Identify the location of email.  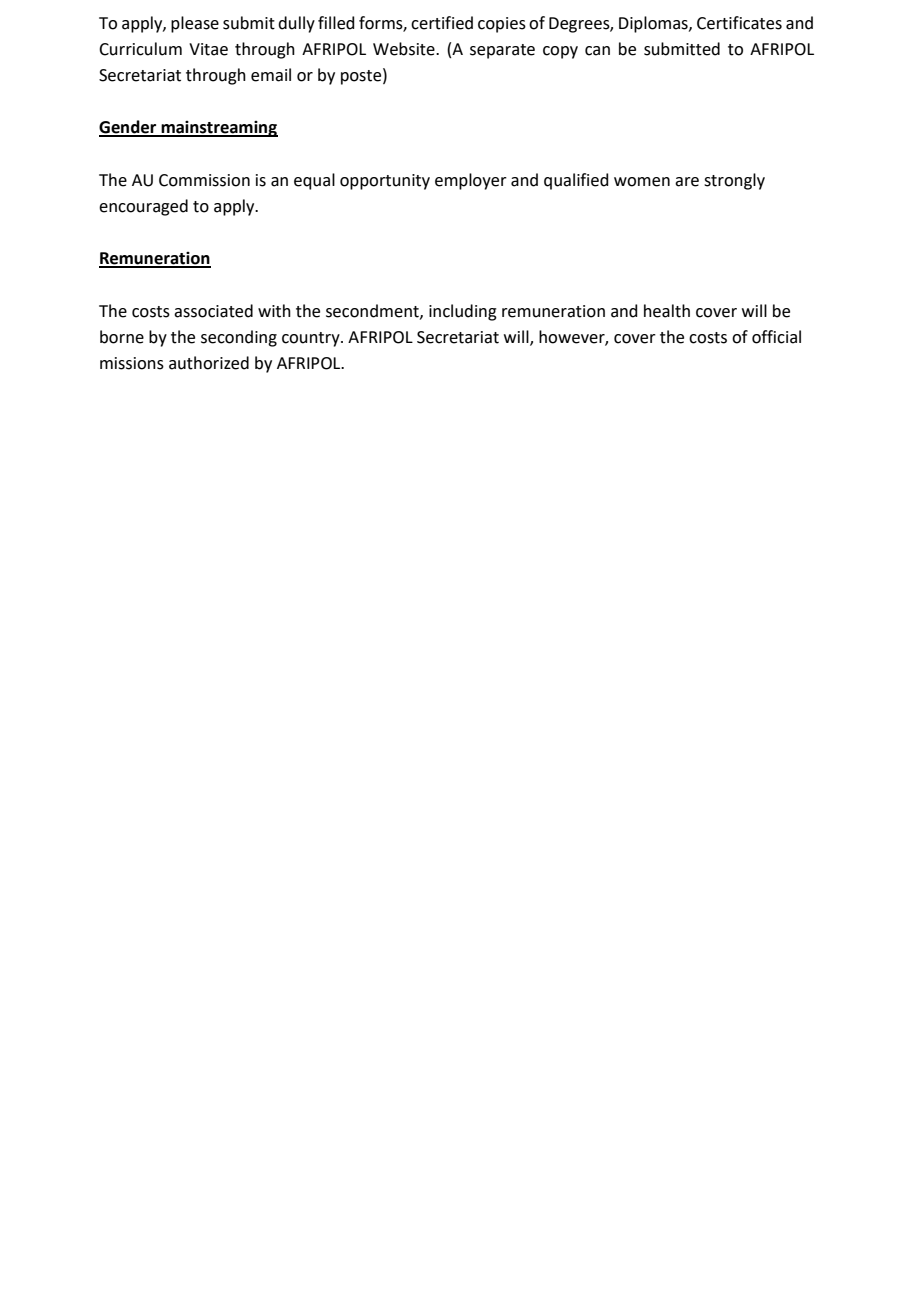
(271, 75).
